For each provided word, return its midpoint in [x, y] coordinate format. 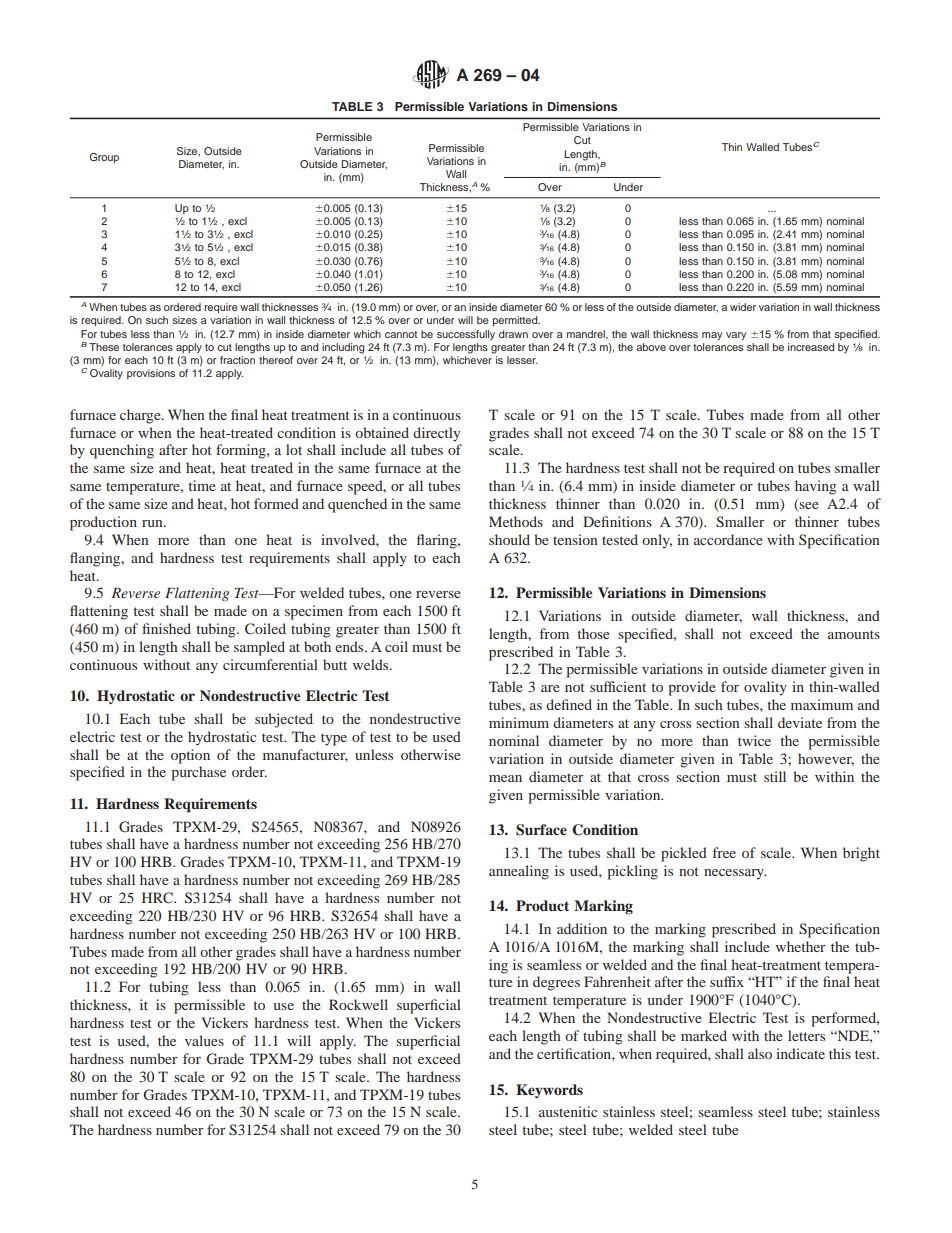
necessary [735, 874]
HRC [158, 897]
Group [104, 158]
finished [166, 628]
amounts [854, 634]
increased [811, 347]
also [760, 1053]
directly [436, 434]
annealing [519, 872]
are [550, 688]
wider [743, 307]
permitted [516, 321]
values [204, 1040]
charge [141, 416]
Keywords [549, 1091]
